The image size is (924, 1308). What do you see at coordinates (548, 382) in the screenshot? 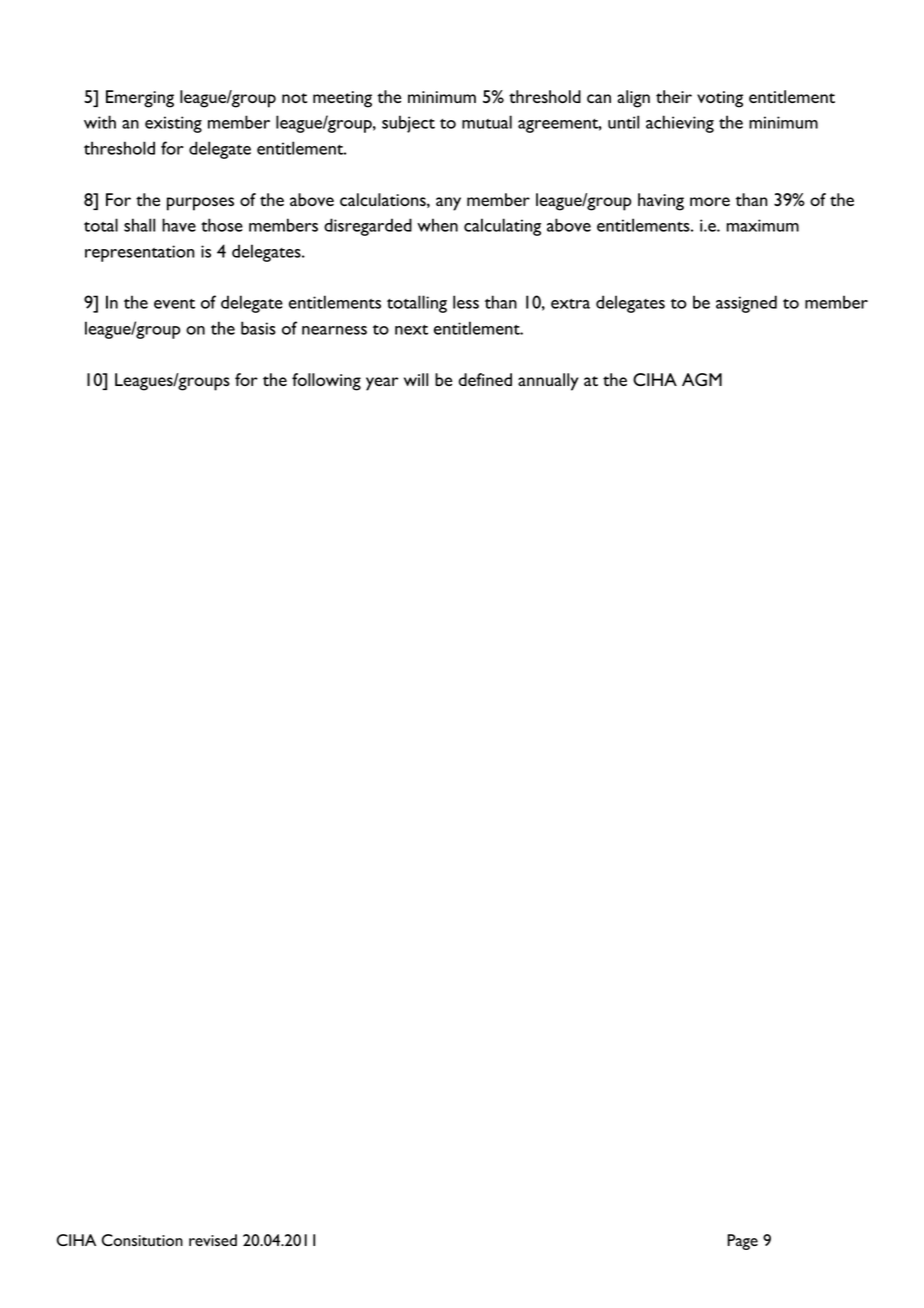
I see `annually` at bounding box center [548, 382].
